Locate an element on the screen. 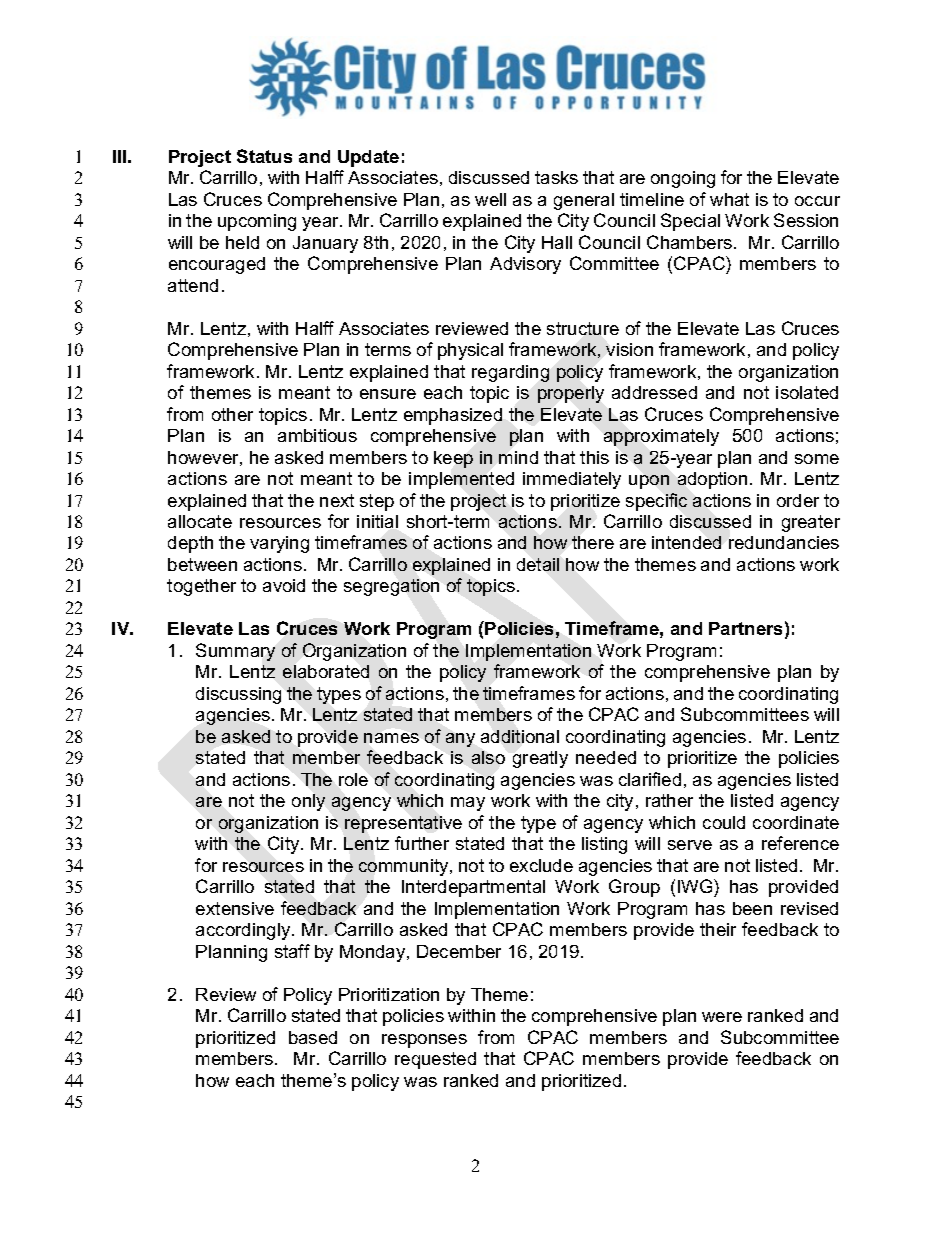 The height and width of the screenshot is (1233, 952). may is located at coordinates (468, 804).
